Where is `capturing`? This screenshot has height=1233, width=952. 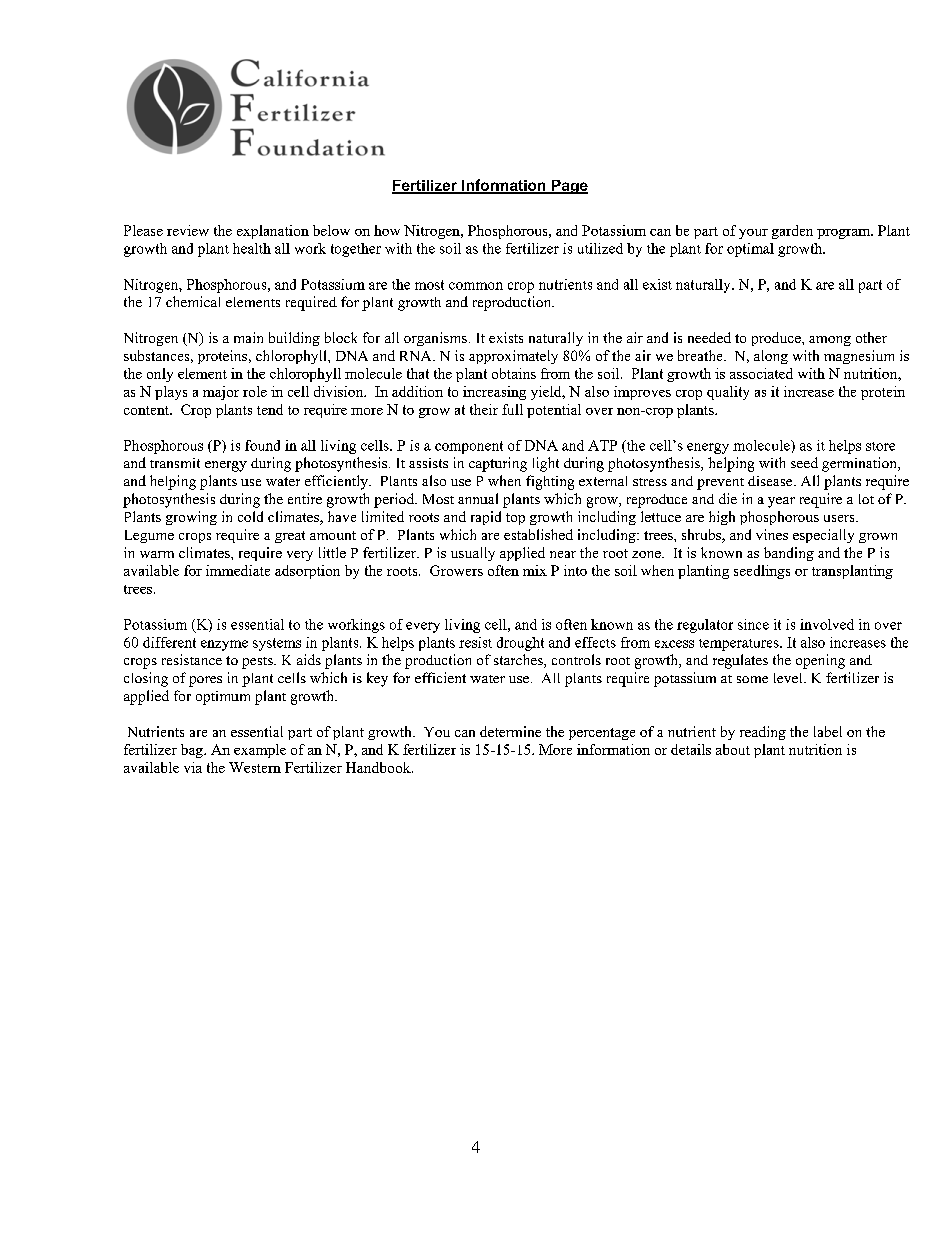 capturing is located at coordinates (498, 464).
